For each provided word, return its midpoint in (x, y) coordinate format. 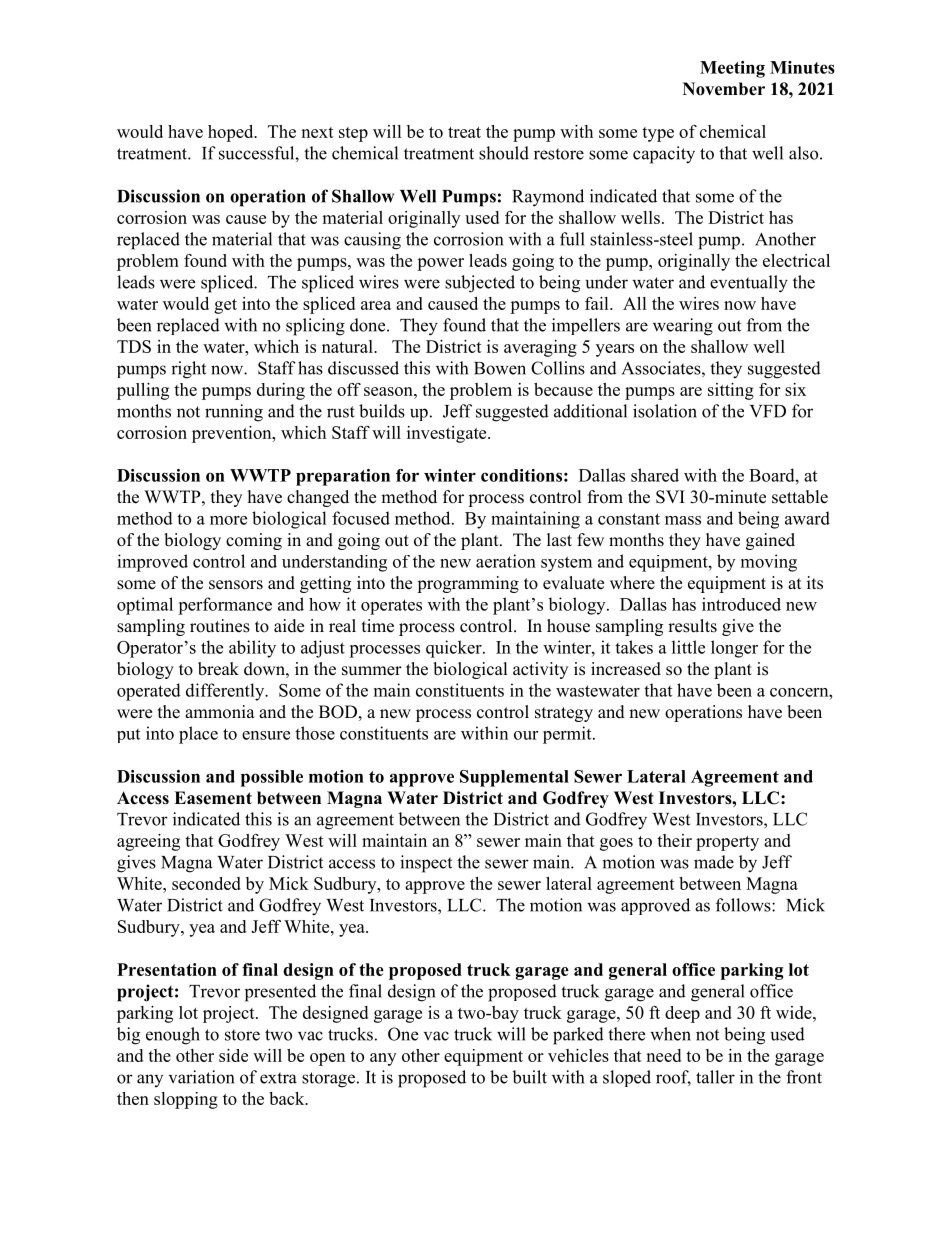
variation (201, 1077)
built (529, 1077)
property (727, 843)
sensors (236, 585)
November (724, 89)
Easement (213, 798)
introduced (741, 604)
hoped (232, 133)
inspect (426, 864)
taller (715, 1077)
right (188, 370)
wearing (683, 327)
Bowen (500, 368)
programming (468, 584)
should (504, 153)
